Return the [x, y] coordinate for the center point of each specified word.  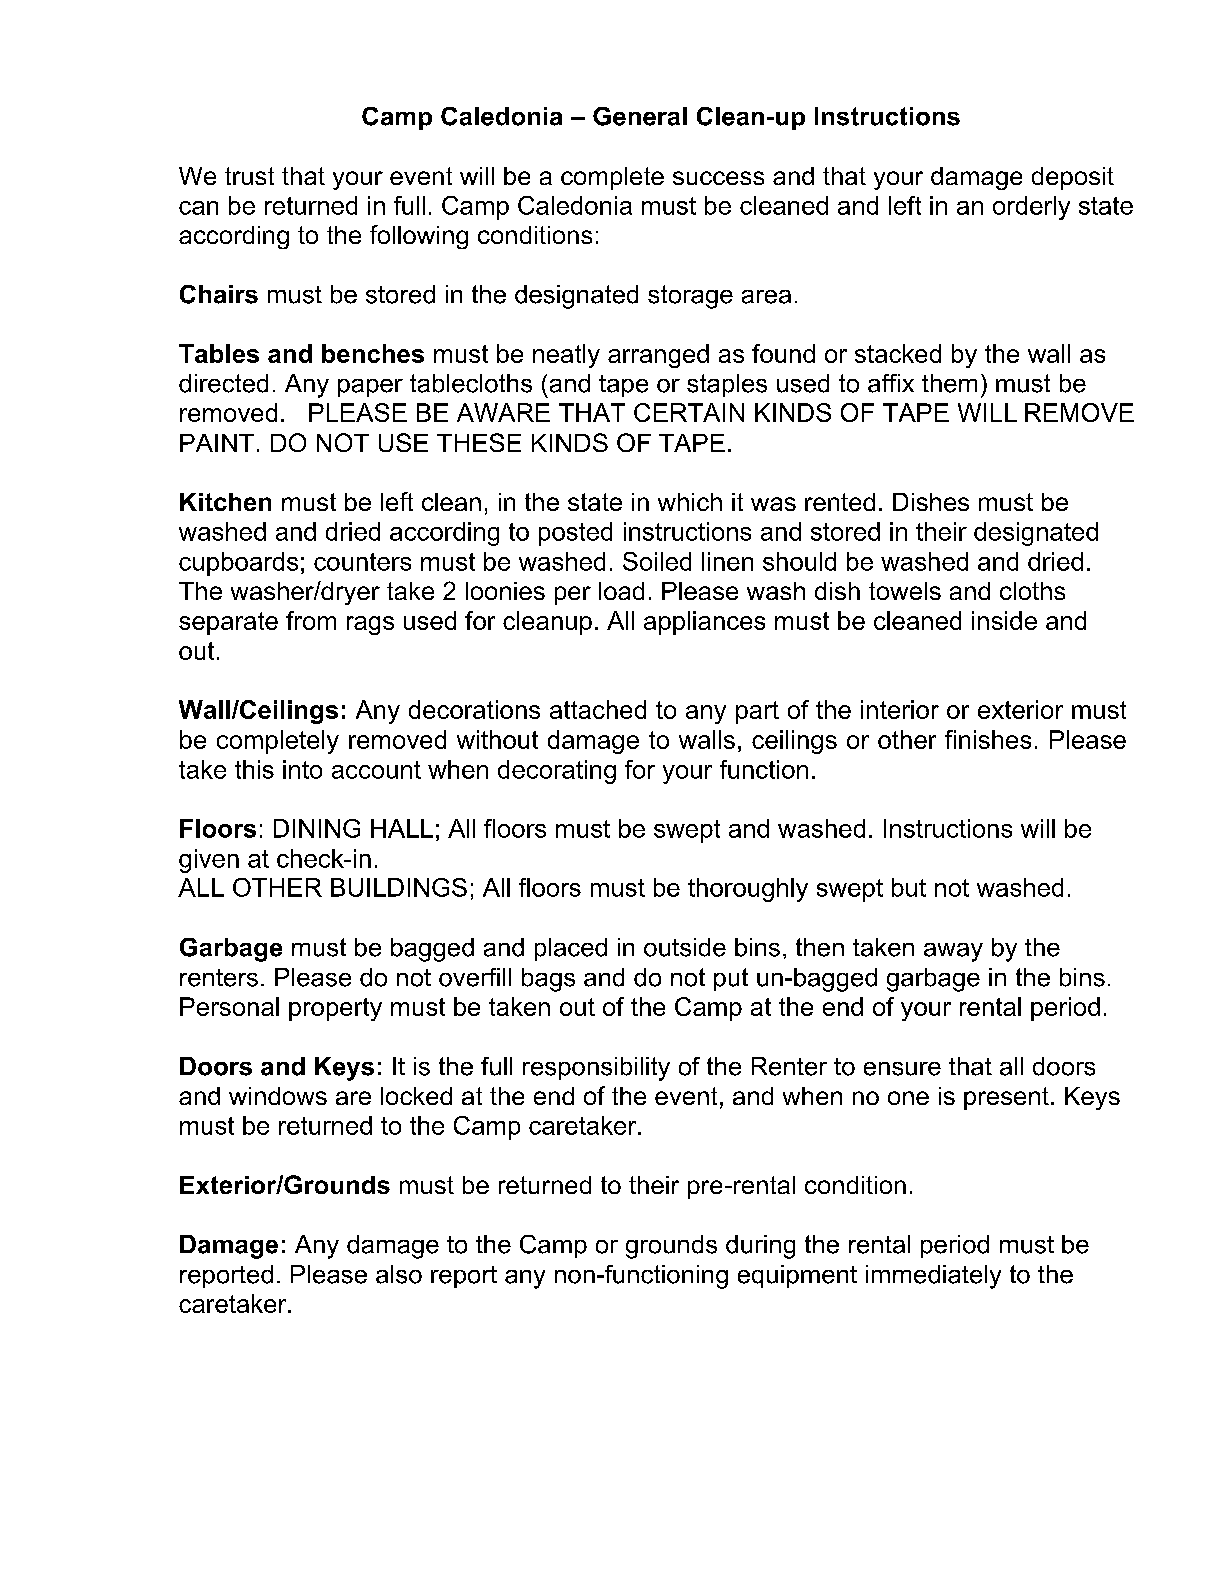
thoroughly [748, 890]
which [690, 502]
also [399, 1274]
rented [840, 502]
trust [249, 176]
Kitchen [225, 502]
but [909, 887]
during [760, 1247]
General [640, 116]
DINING [317, 828]
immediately [933, 1277]
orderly [1031, 208]
